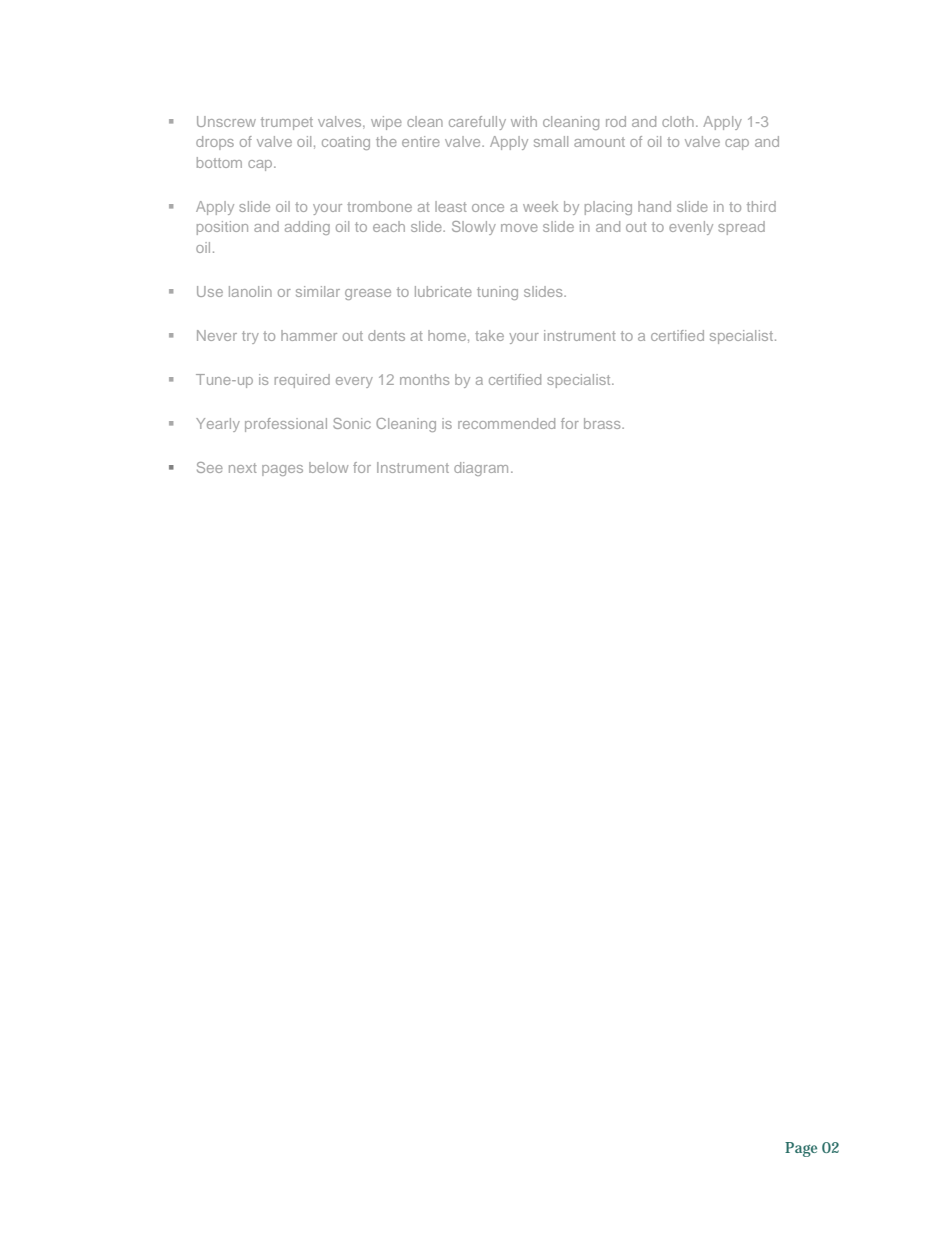 The width and height of the screenshot is (952, 1233). I want to click on carefully, so click(477, 123).
